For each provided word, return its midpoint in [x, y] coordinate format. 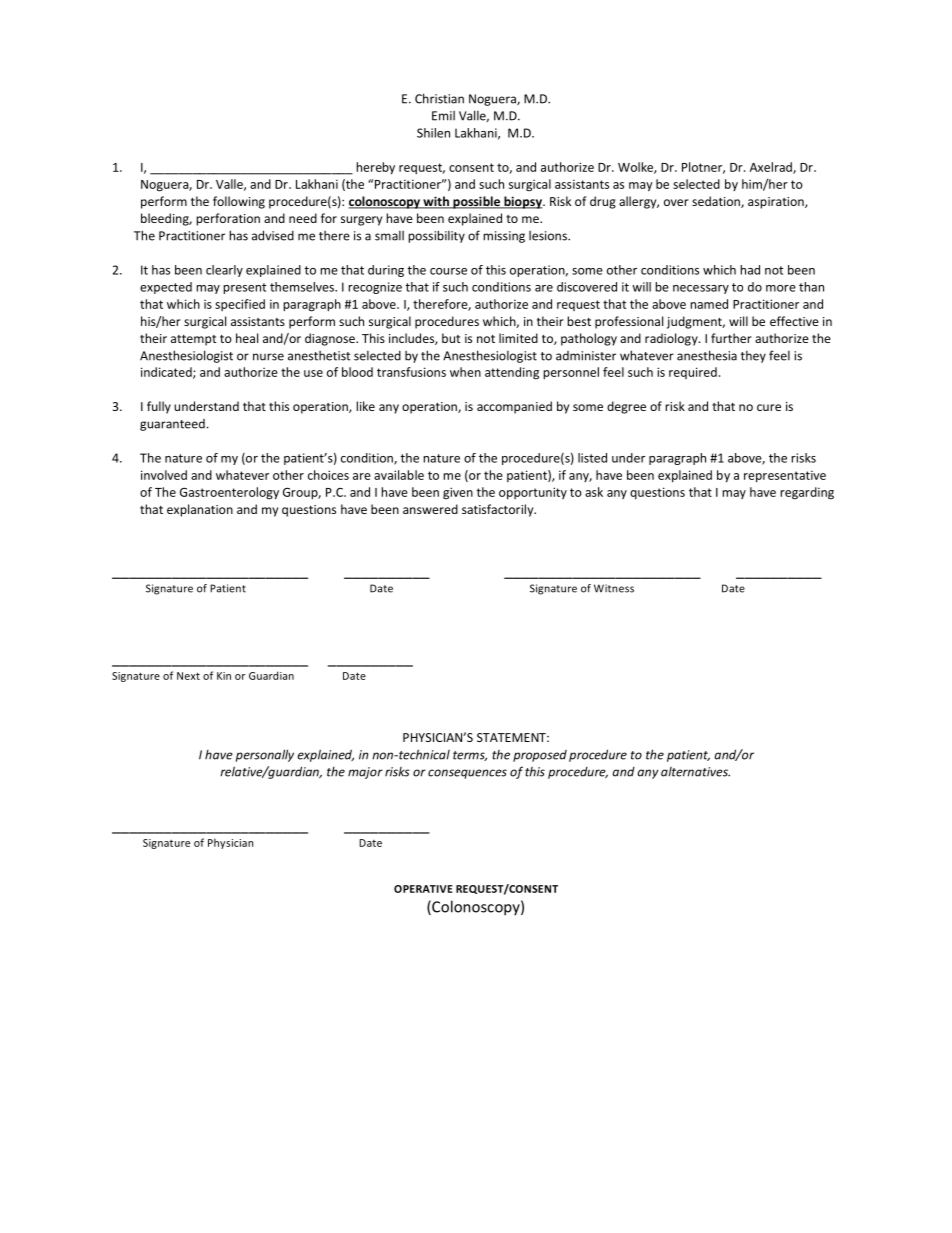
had [750, 270]
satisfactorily [499, 510]
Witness [614, 588]
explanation [200, 510]
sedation [717, 202]
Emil [443, 116]
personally [265, 755]
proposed [540, 756]
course [448, 271]
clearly [224, 271]
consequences [467, 774]
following [239, 202]
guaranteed [172, 425]
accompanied [514, 407]
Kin [224, 676]
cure [769, 407]
